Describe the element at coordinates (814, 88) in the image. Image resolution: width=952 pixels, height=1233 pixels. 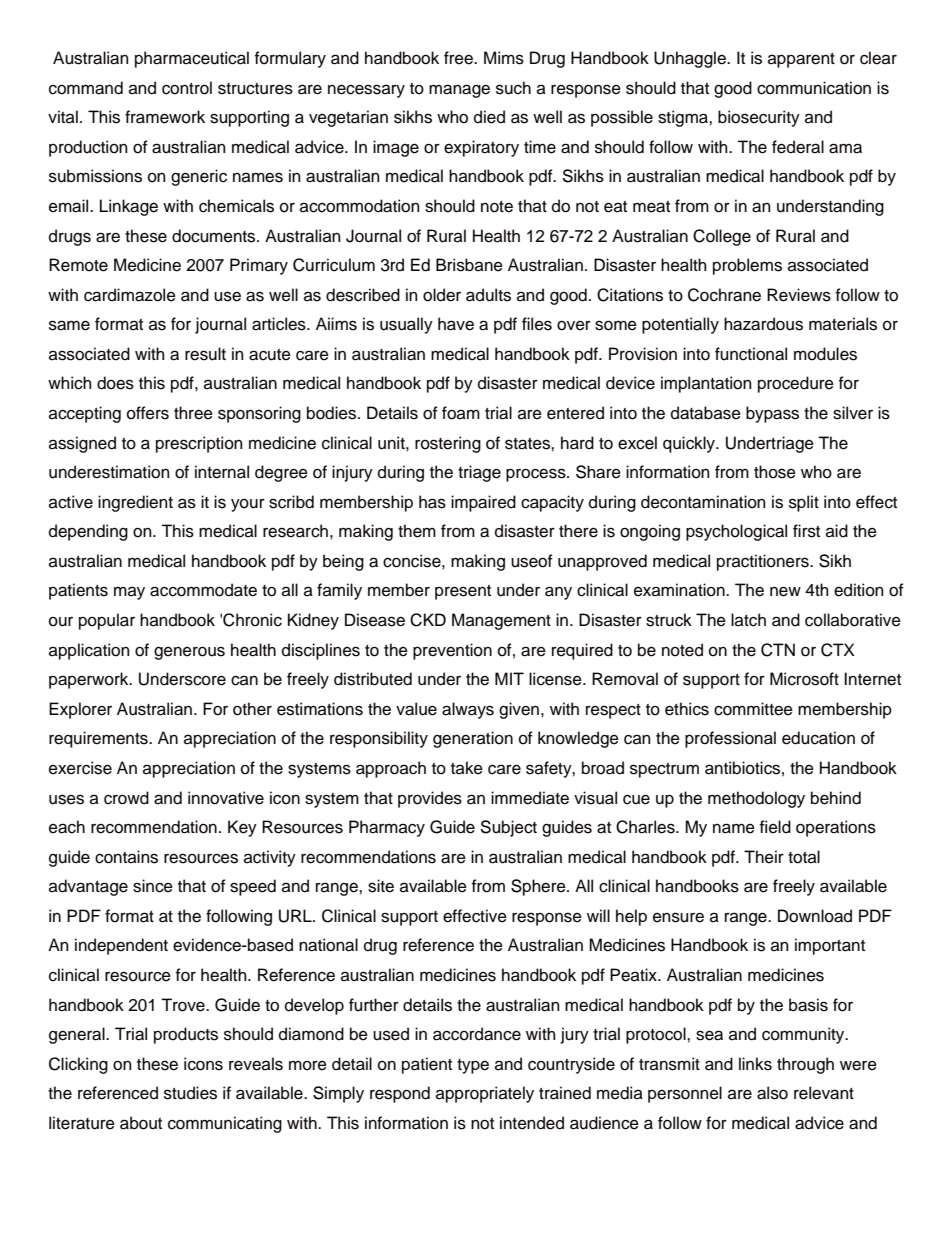
I see `communication` at that location.
